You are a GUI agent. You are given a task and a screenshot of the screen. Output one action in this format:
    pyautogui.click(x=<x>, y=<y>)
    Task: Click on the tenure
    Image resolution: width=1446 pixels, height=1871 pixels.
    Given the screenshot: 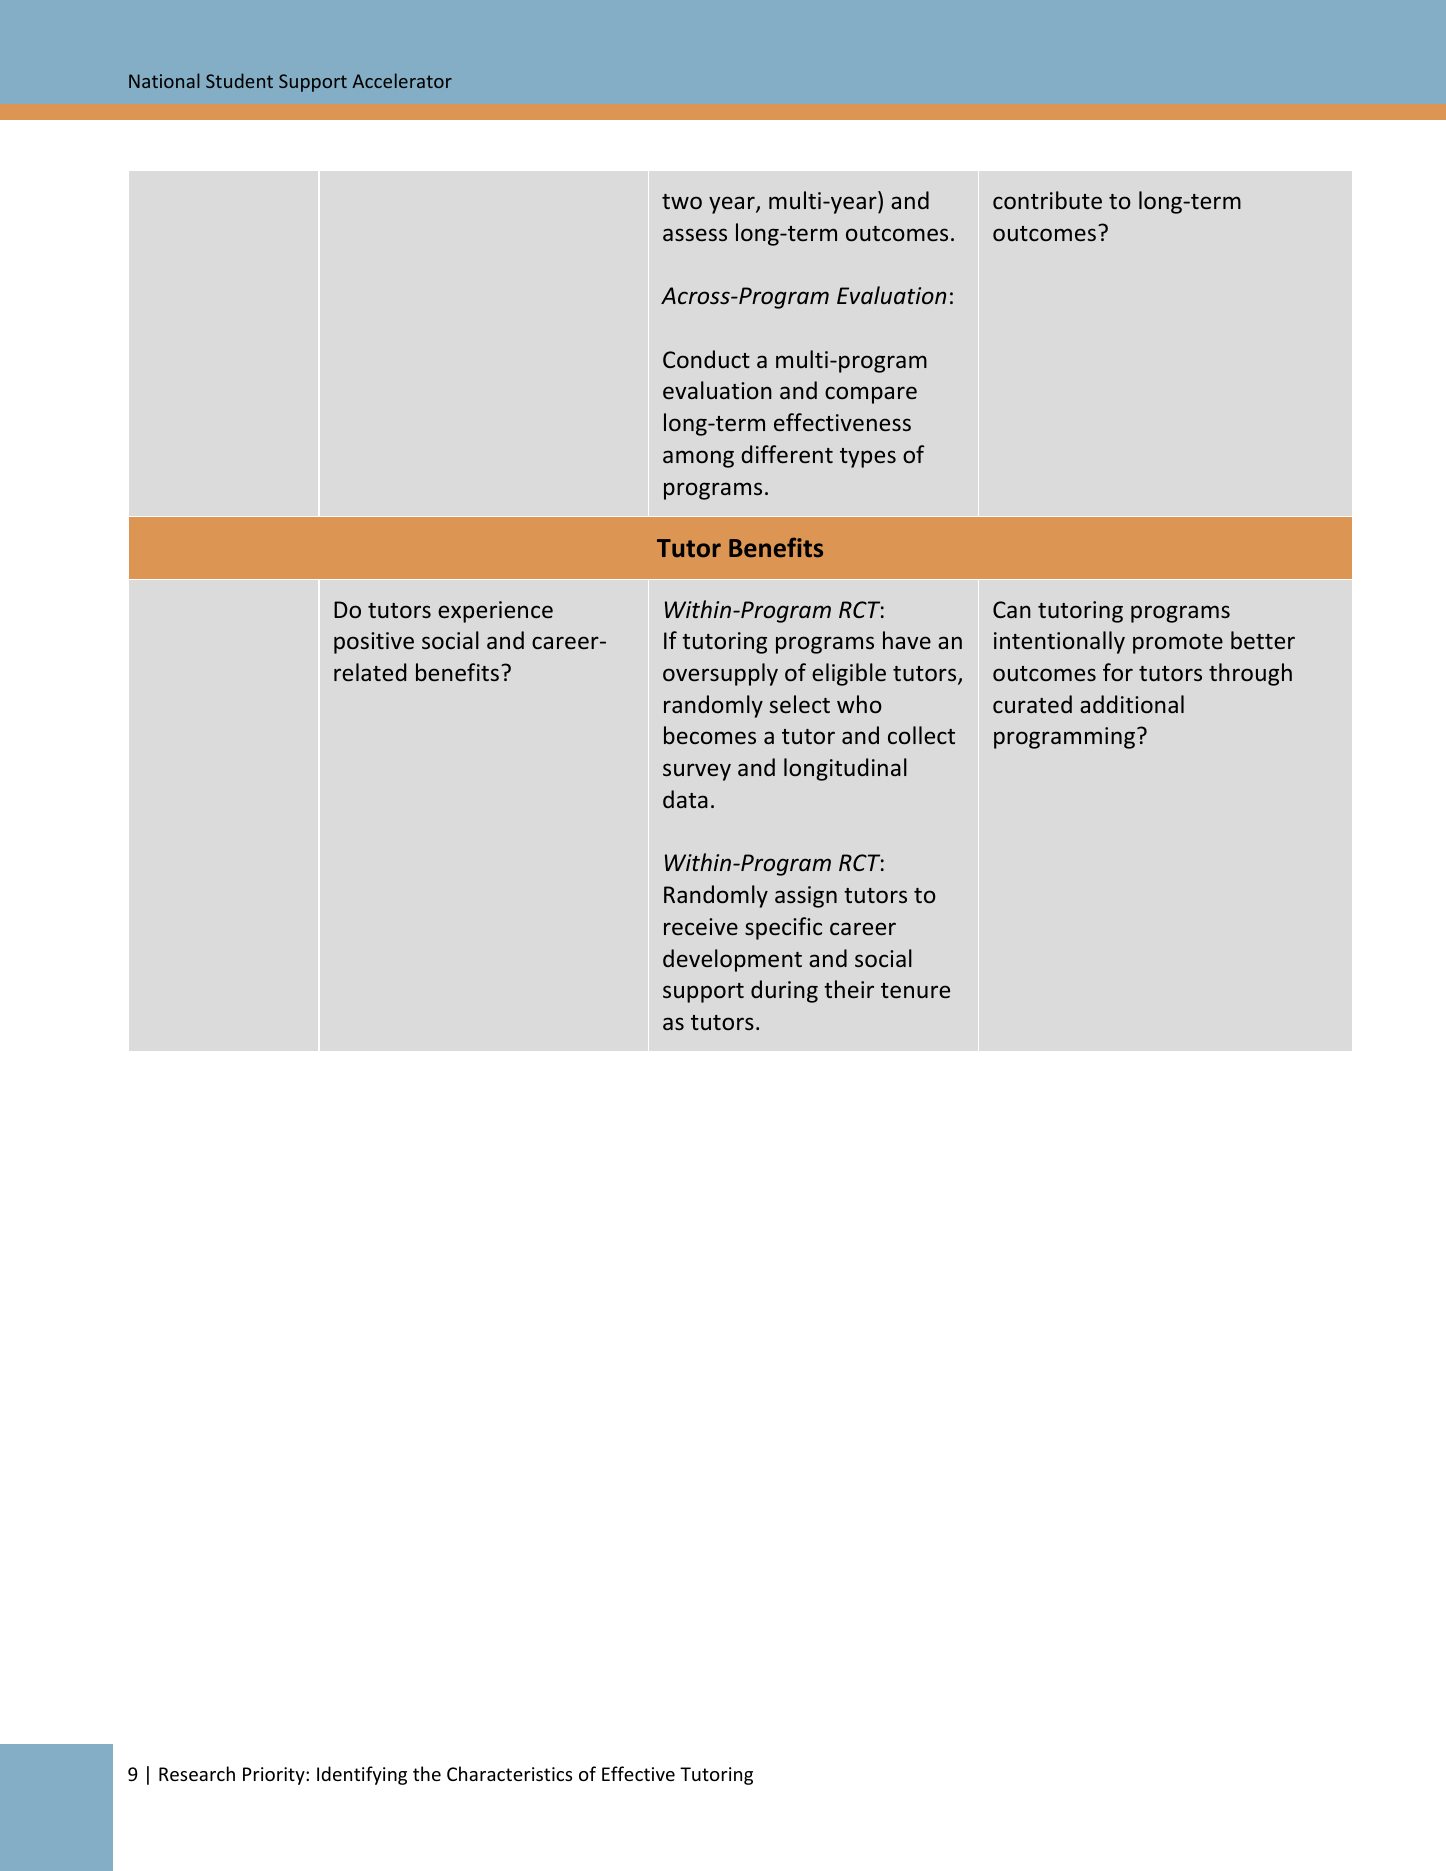 What is the action you would take?
    pyautogui.click(x=915, y=990)
